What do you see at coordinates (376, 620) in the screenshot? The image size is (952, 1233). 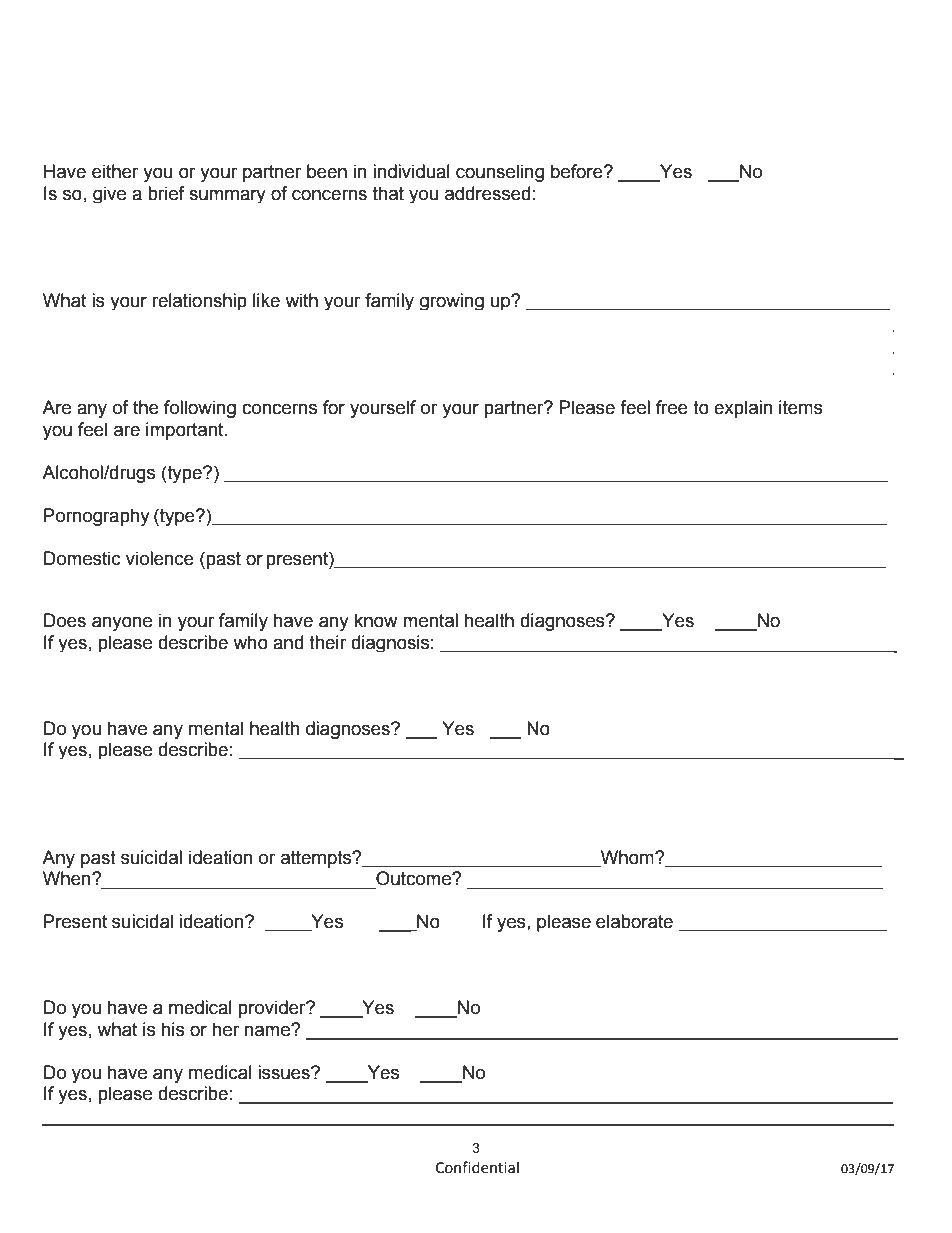 I see `know` at bounding box center [376, 620].
